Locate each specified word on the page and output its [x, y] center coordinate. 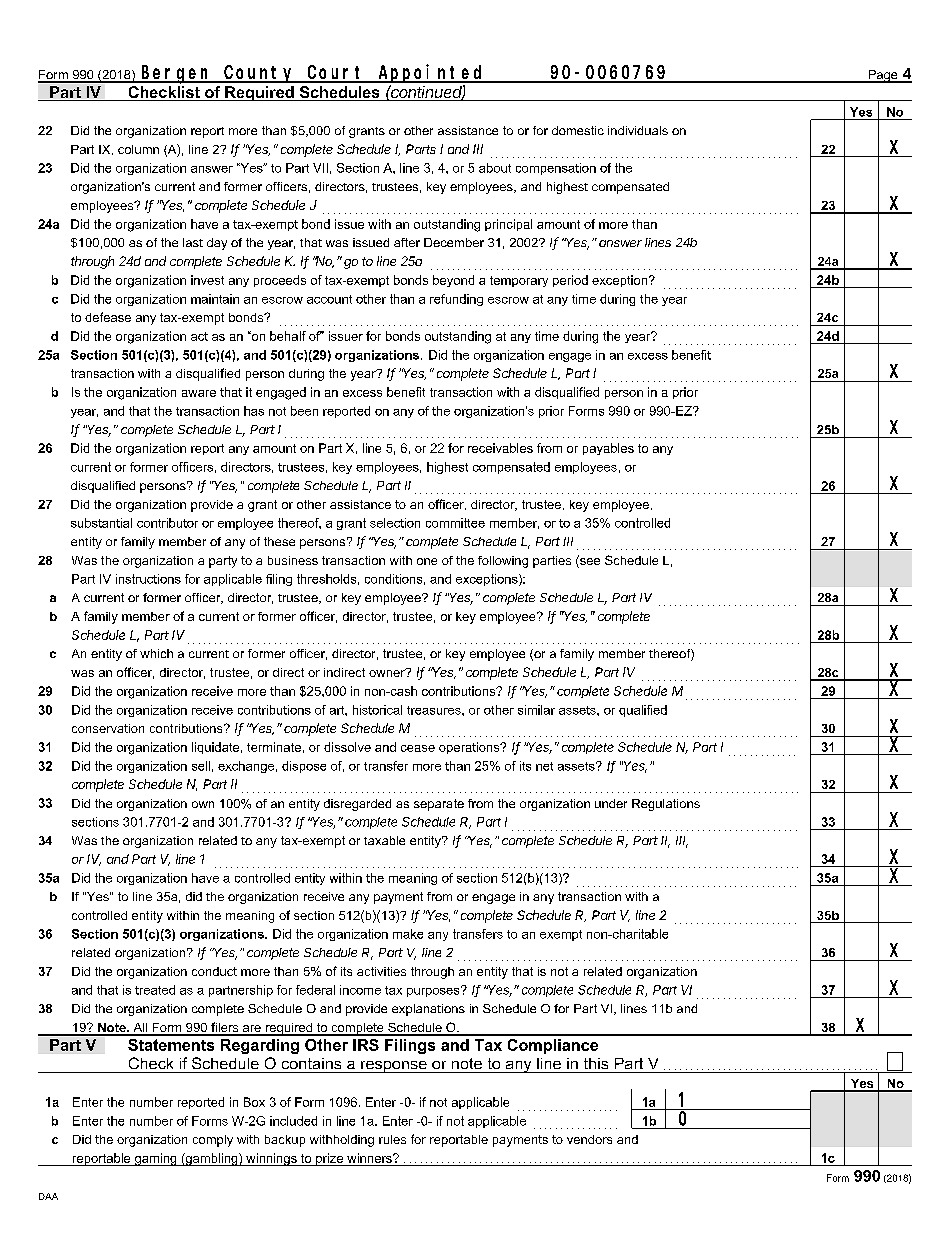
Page [883, 76]
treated [155, 990]
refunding [456, 300]
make [408, 934]
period [570, 281]
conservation [108, 728]
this [596, 1063]
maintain [215, 299]
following [503, 562]
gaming [155, 1159]
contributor [167, 523]
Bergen [176, 75]
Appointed [431, 73]
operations [470, 748]
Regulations [666, 805]
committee [455, 523]
